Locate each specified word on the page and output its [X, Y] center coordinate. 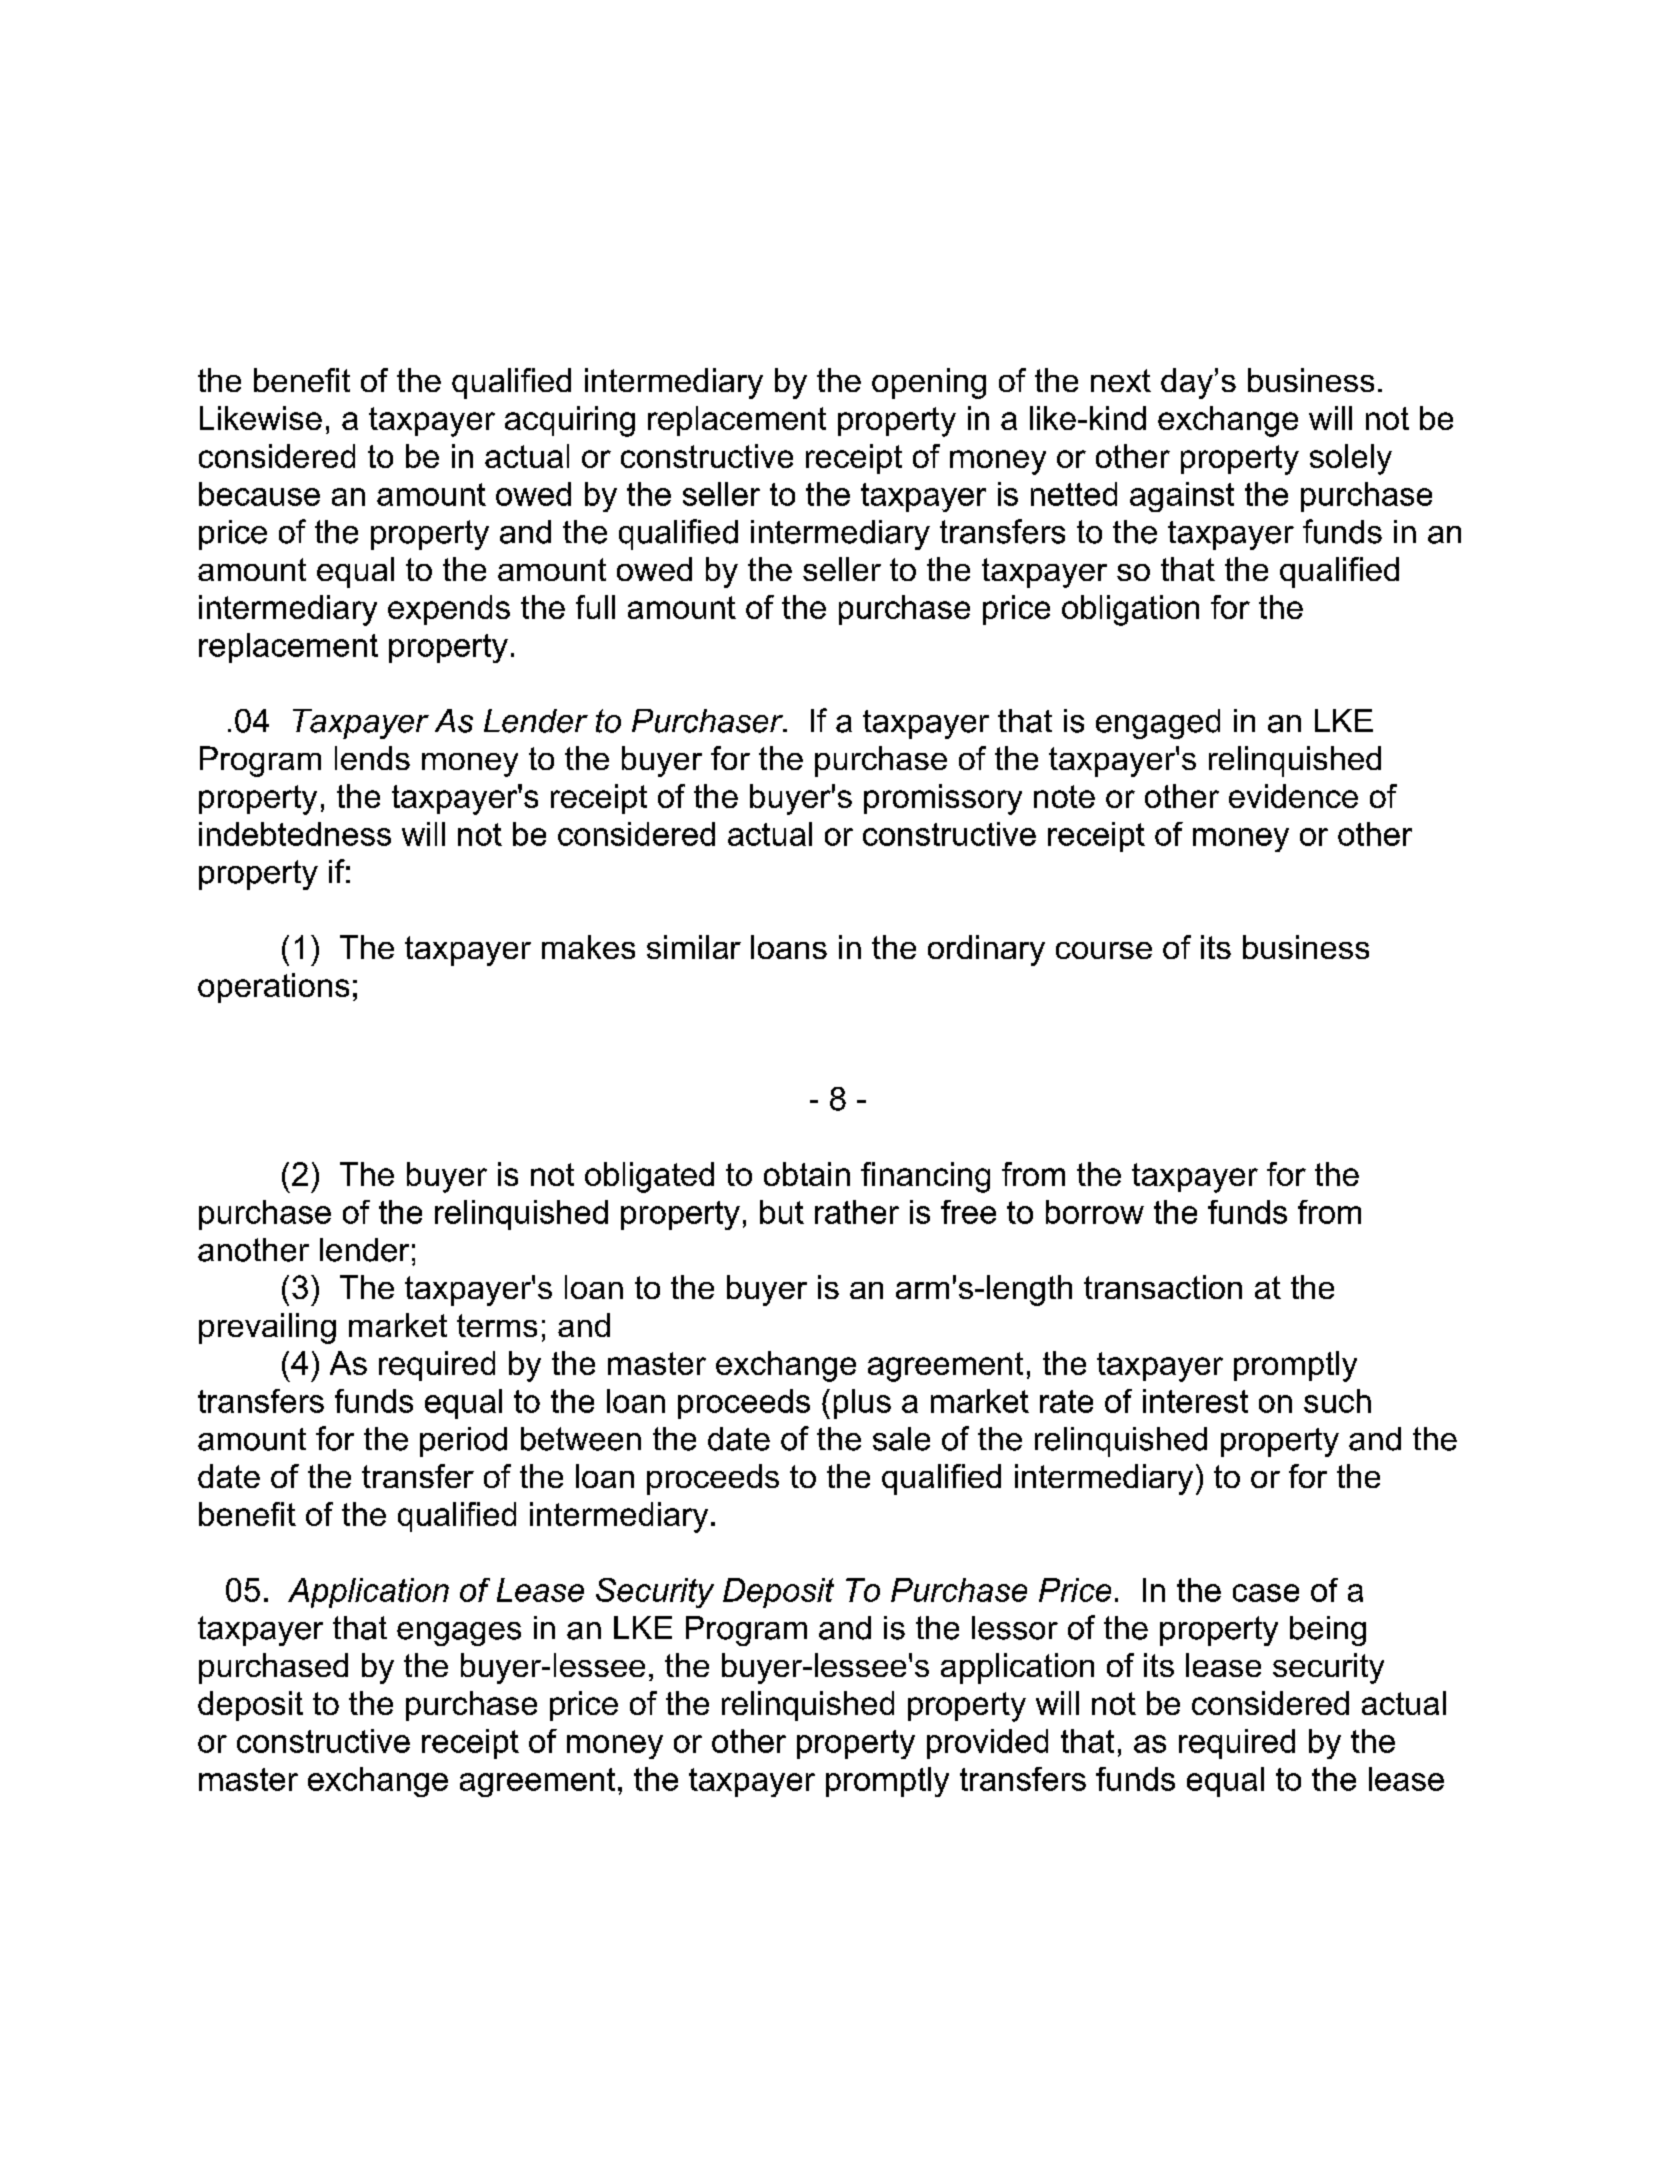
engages [459, 1634]
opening [929, 383]
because [259, 494]
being [1328, 1631]
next [1121, 380]
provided [987, 1744]
